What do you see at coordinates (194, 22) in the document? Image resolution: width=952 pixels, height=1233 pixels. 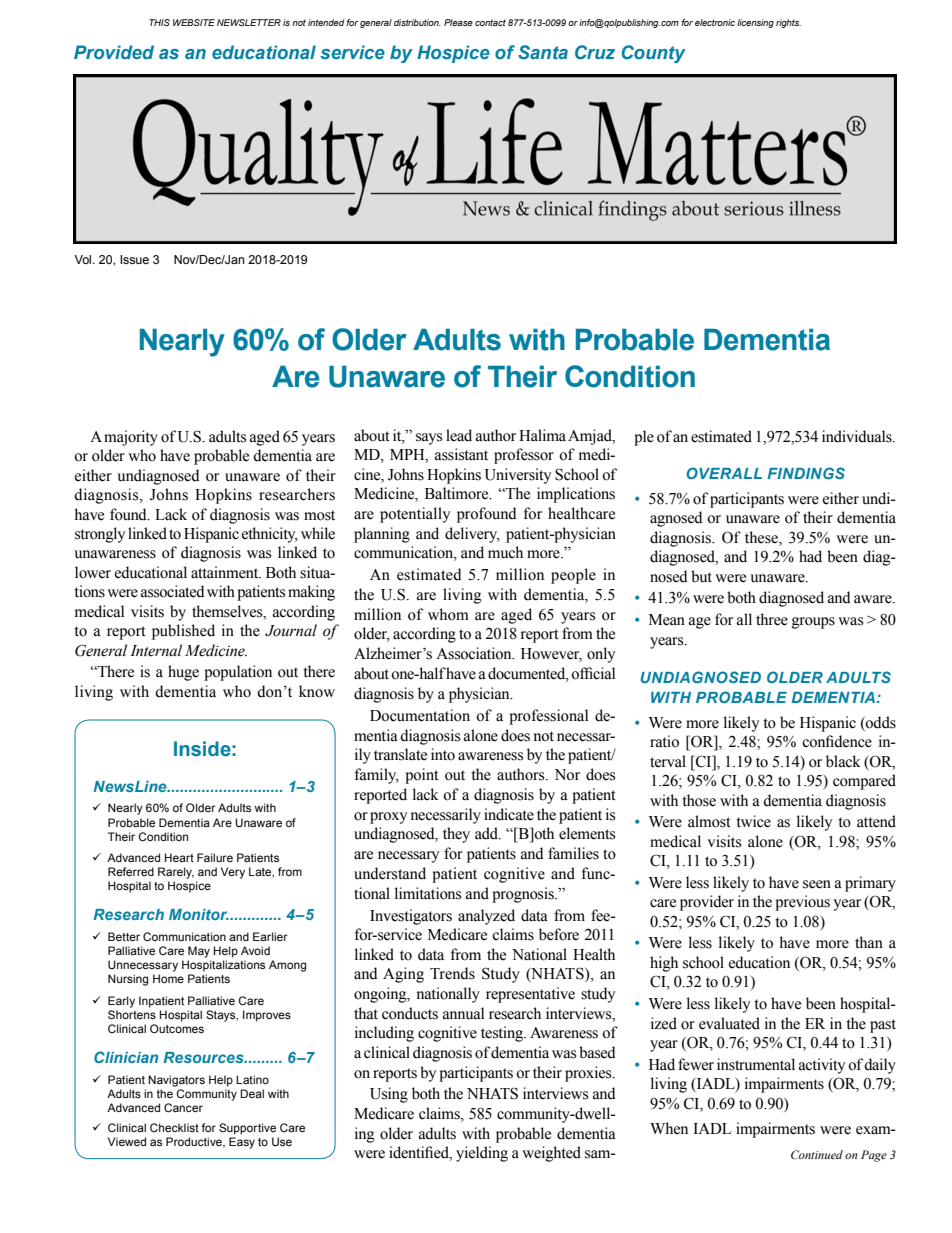 I see `WEBSITE` at bounding box center [194, 22].
